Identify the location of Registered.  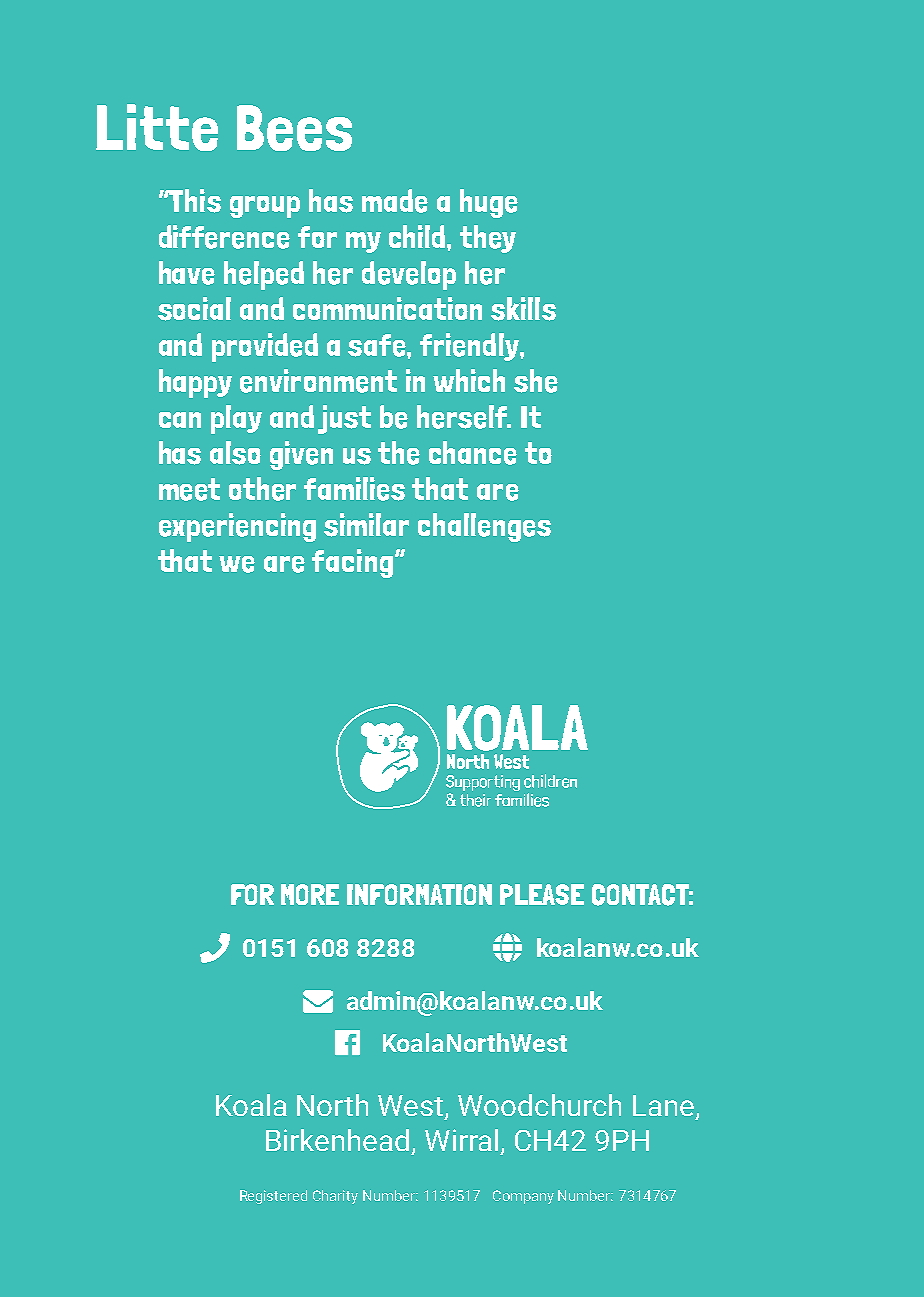
(273, 1197).
